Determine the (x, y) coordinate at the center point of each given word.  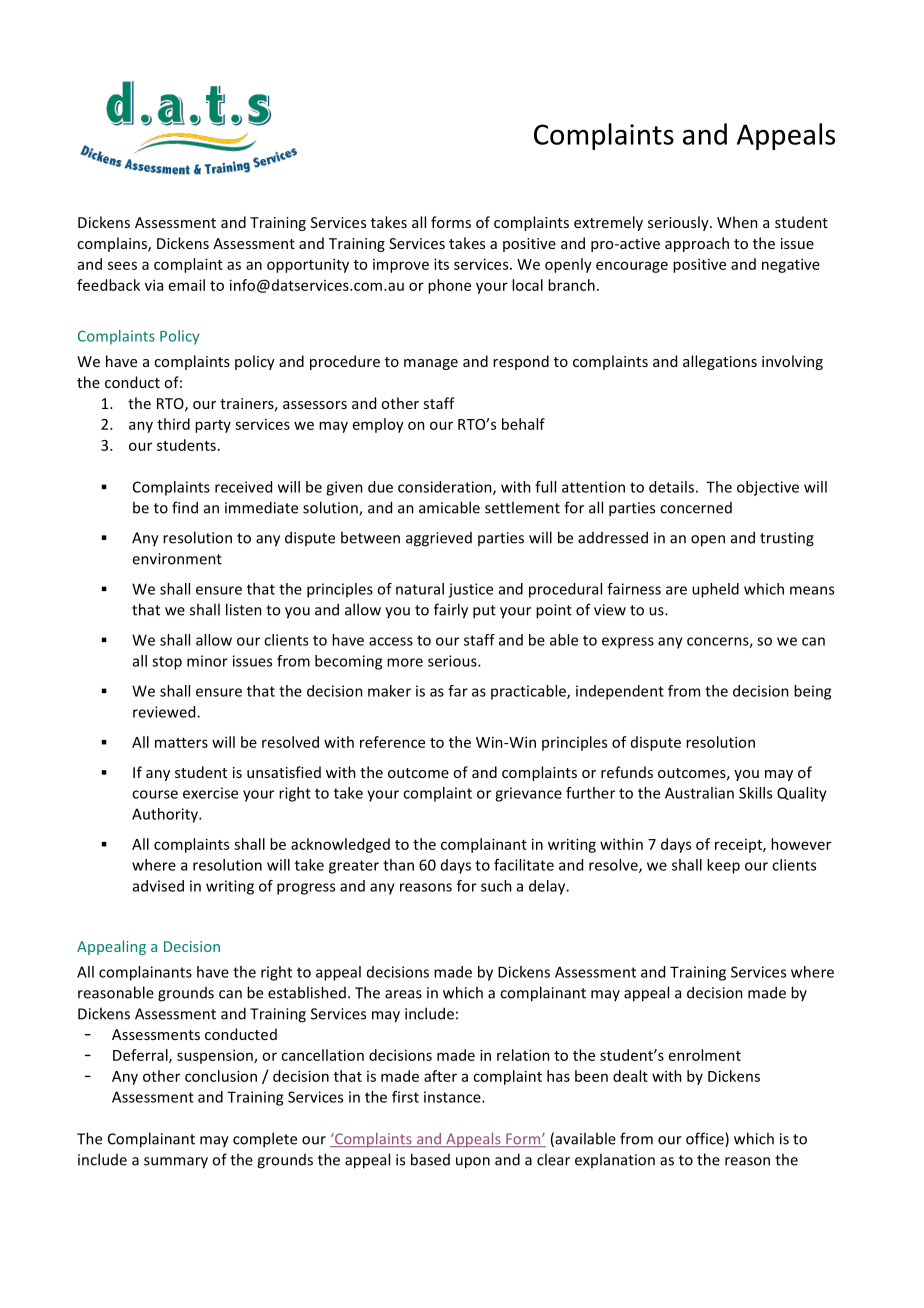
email (187, 285)
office (706, 1139)
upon (473, 1163)
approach (697, 244)
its (441, 264)
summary (176, 1163)
